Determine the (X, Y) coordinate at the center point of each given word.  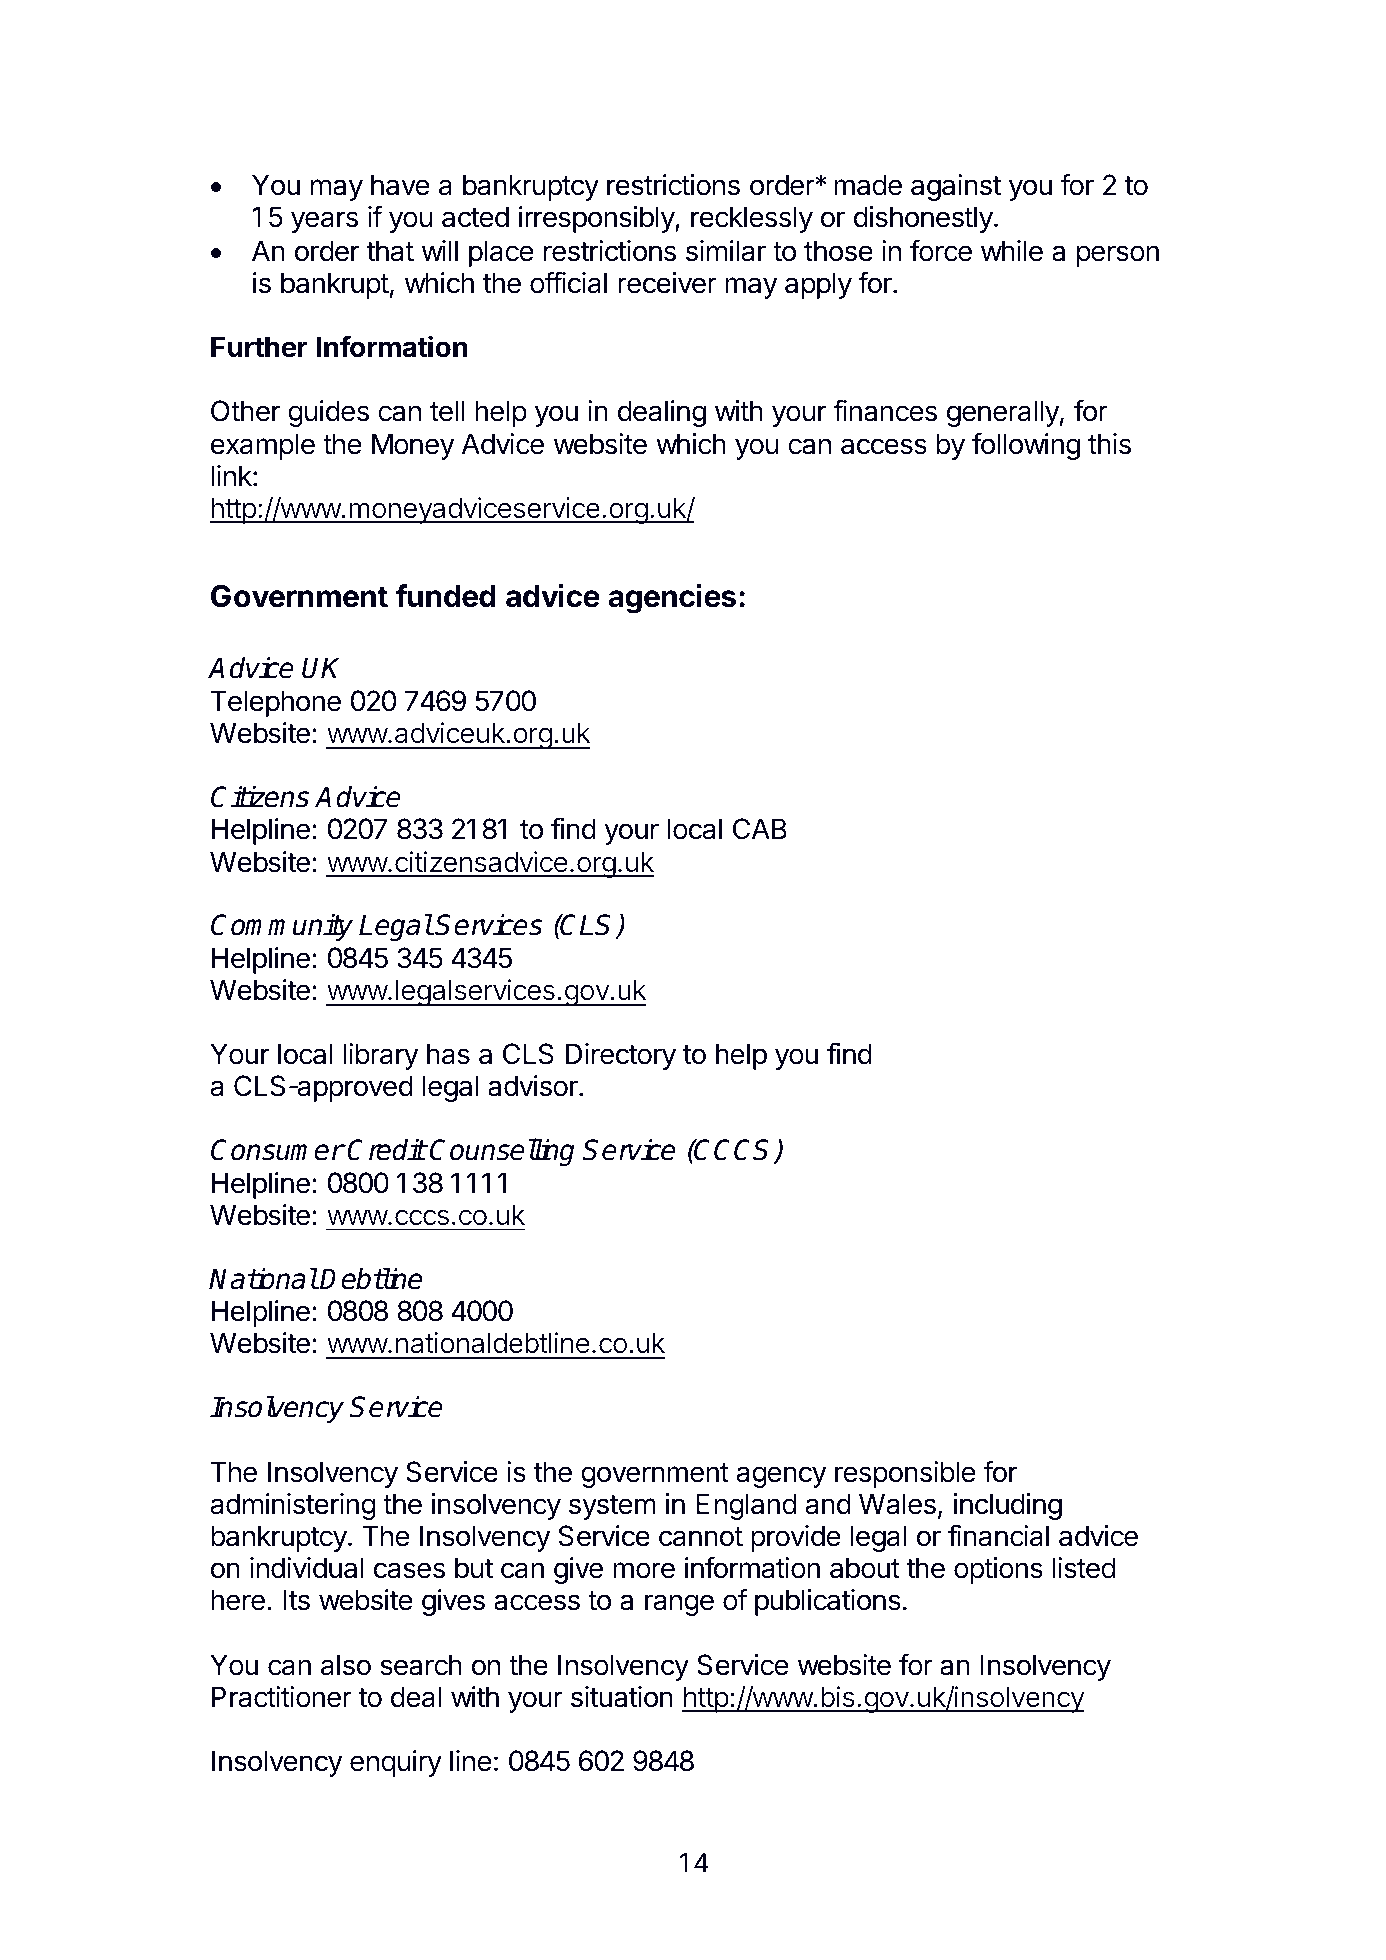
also (346, 1665)
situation (622, 1697)
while (1012, 251)
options (998, 1570)
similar (726, 251)
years (324, 222)
